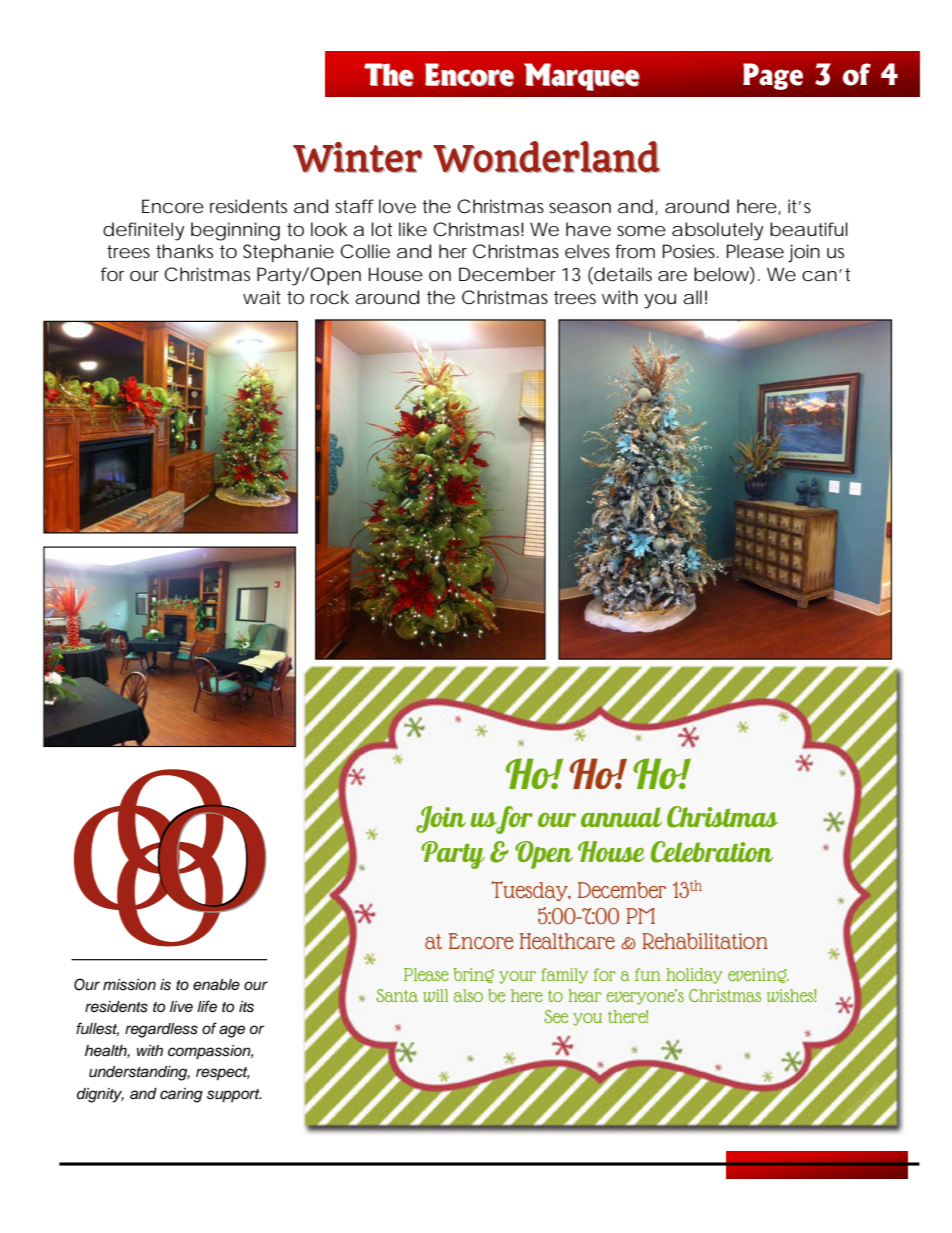  I want to click on Page, so click(773, 76).
